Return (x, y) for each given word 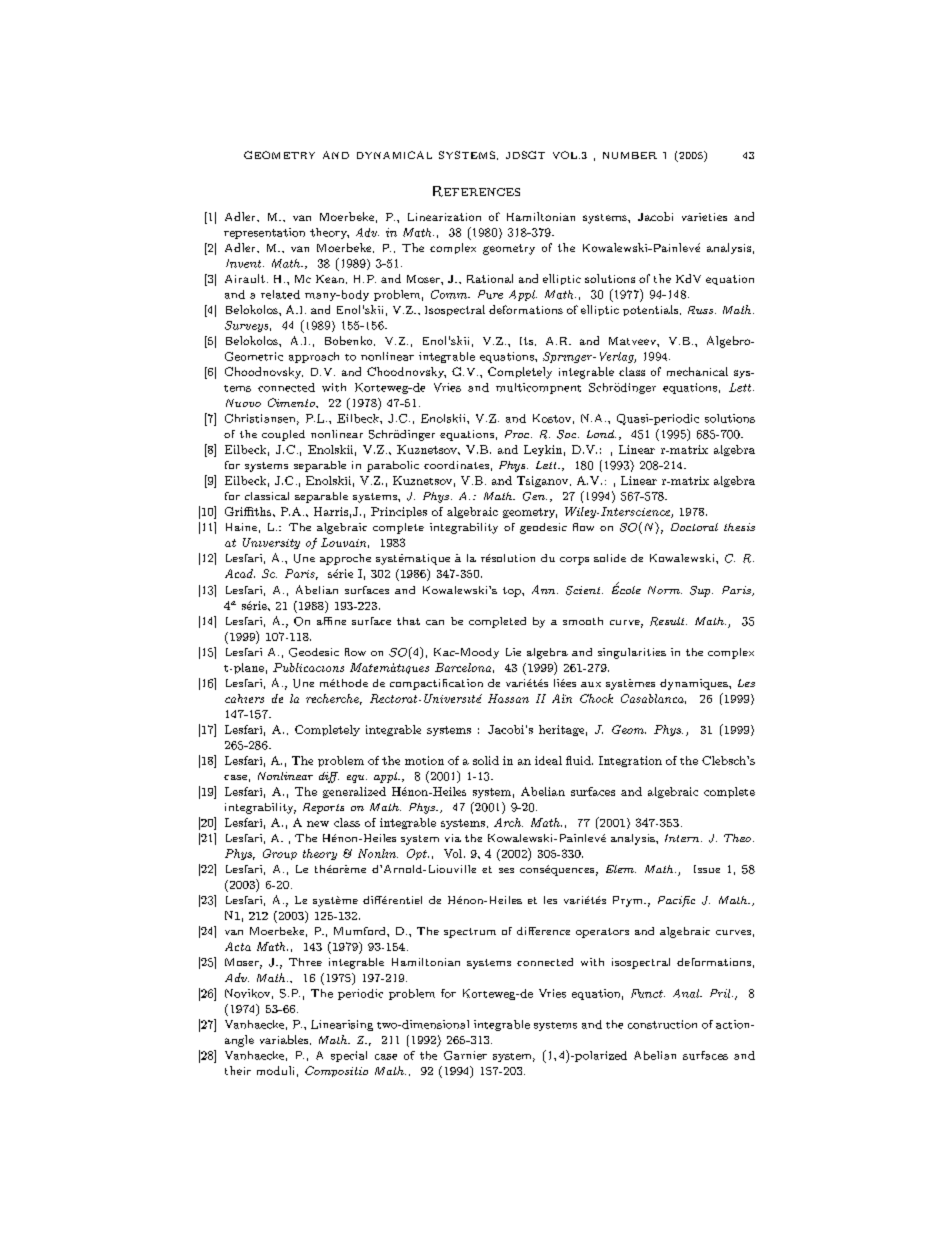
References (476, 191)
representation (264, 233)
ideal (548, 760)
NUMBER (630, 155)
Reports (323, 808)
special (349, 1056)
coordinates (456, 465)
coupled (283, 435)
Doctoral (694, 527)
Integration (630, 761)
